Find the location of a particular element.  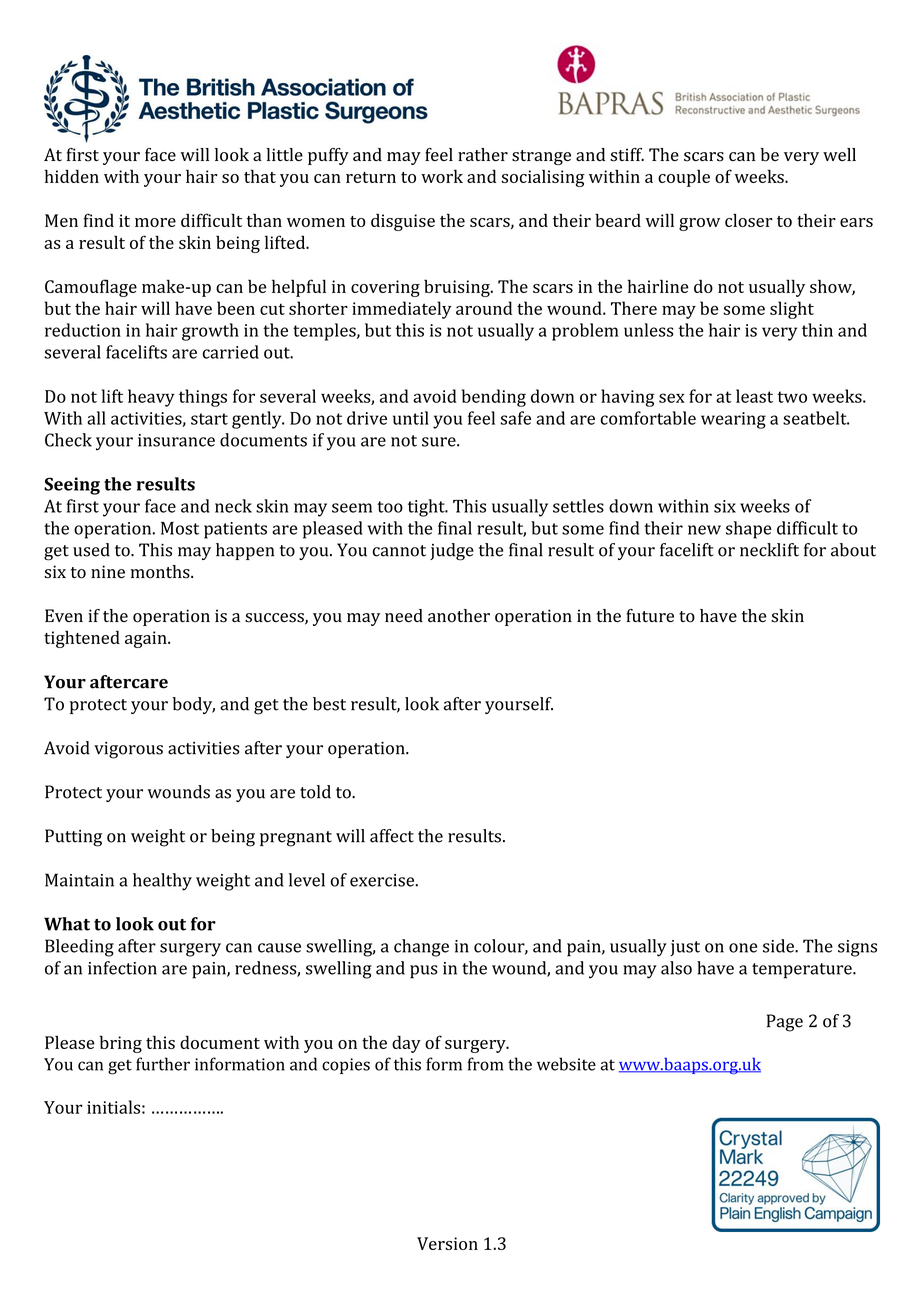

infection is located at coordinates (122, 968).
